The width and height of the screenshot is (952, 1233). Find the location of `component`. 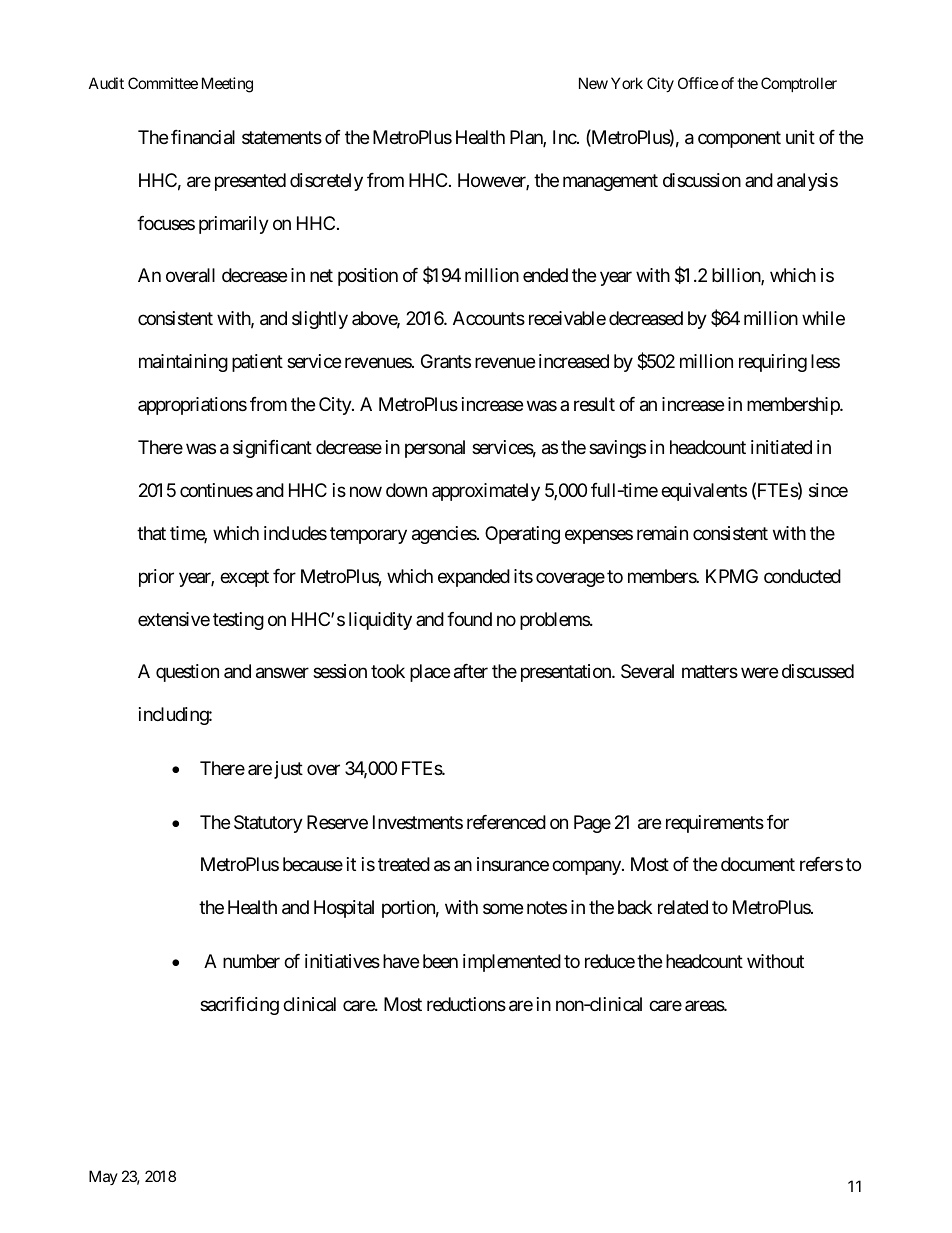

component is located at coordinates (739, 139).
